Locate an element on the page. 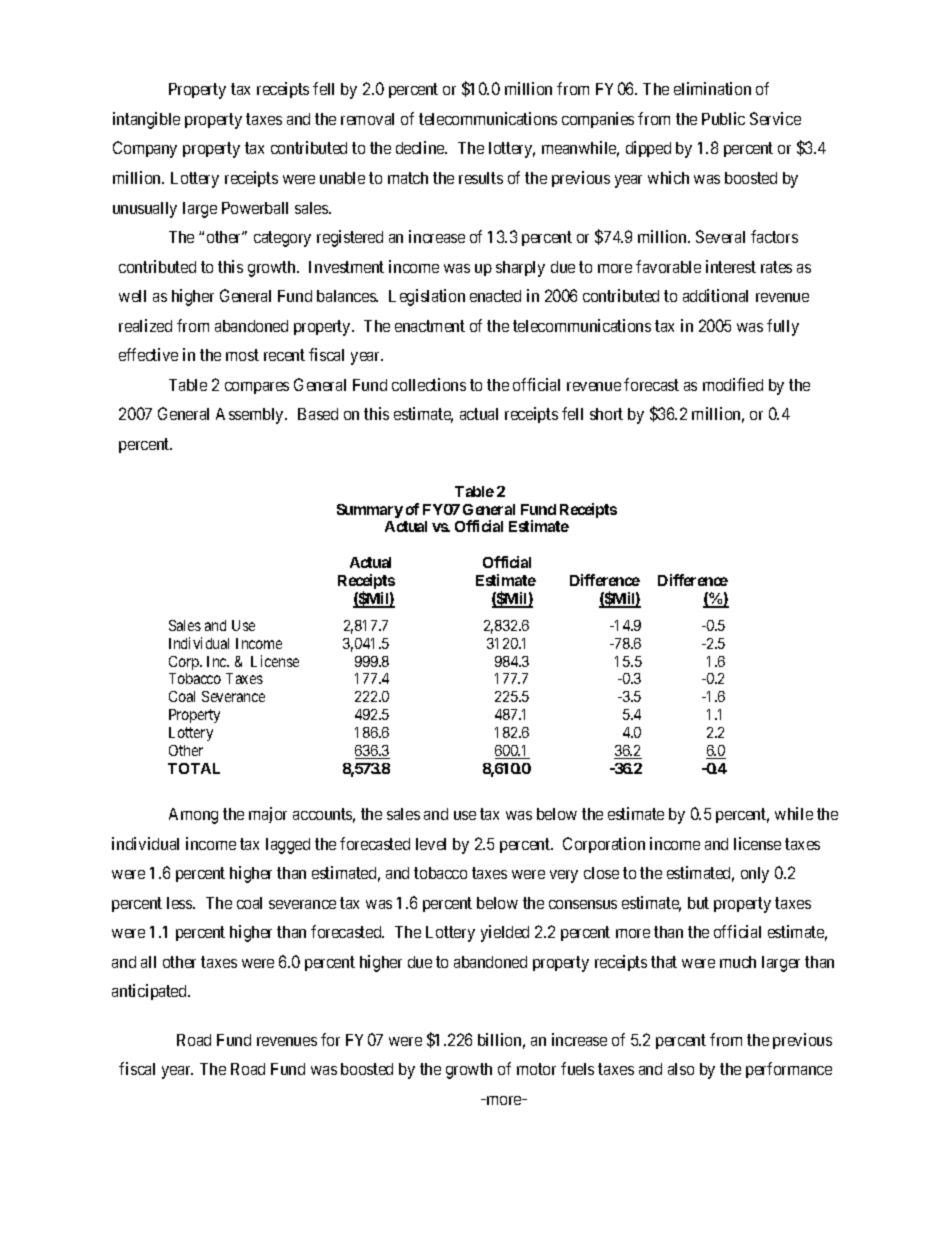  results is located at coordinates (481, 178).
